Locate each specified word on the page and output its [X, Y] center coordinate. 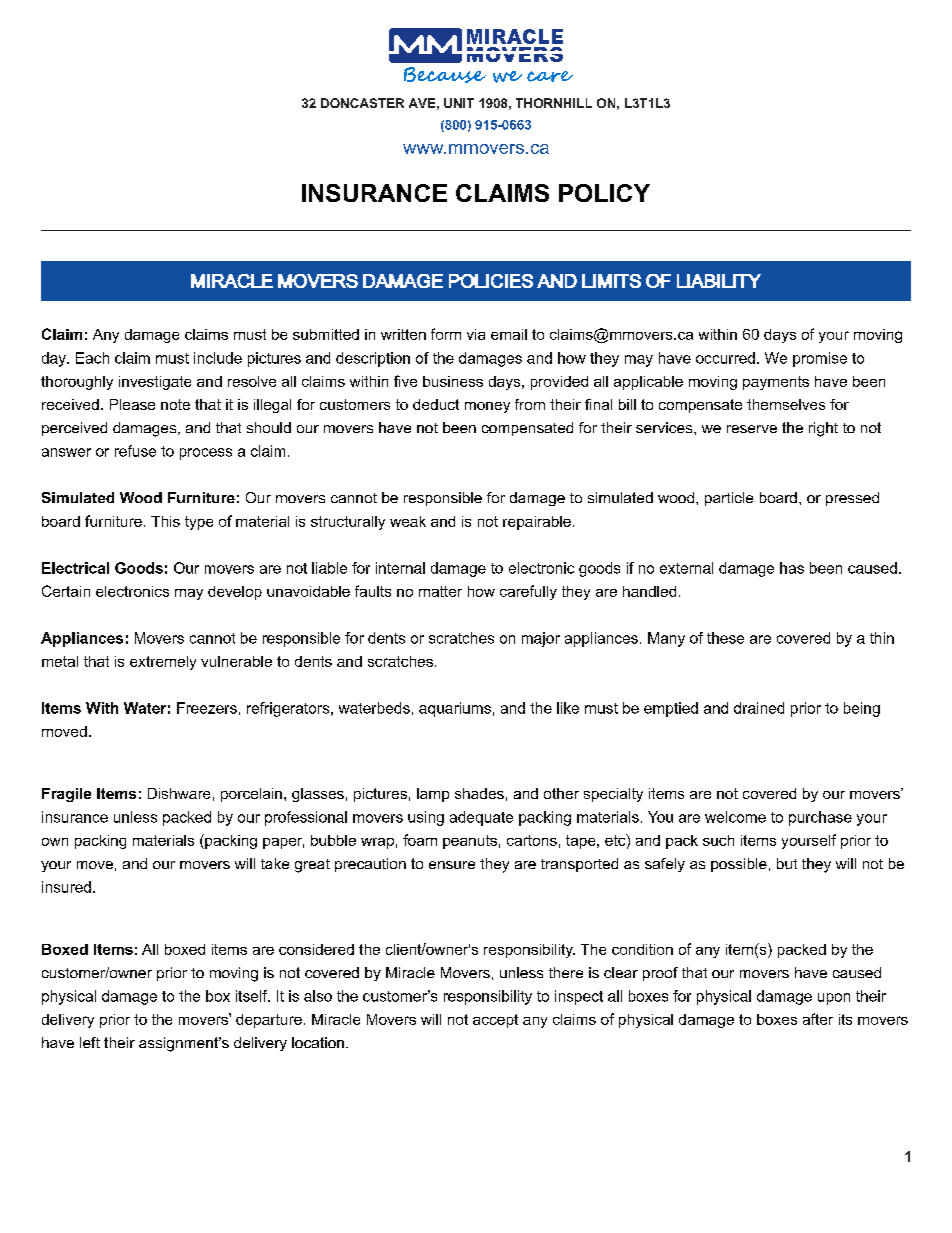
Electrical [75, 568]
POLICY [604, 193]
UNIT [459, 103]
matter [440, 591]
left [90, 1042]
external [686, 568]
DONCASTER [362, 103]
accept [495, 1021]
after [818, 1019]
